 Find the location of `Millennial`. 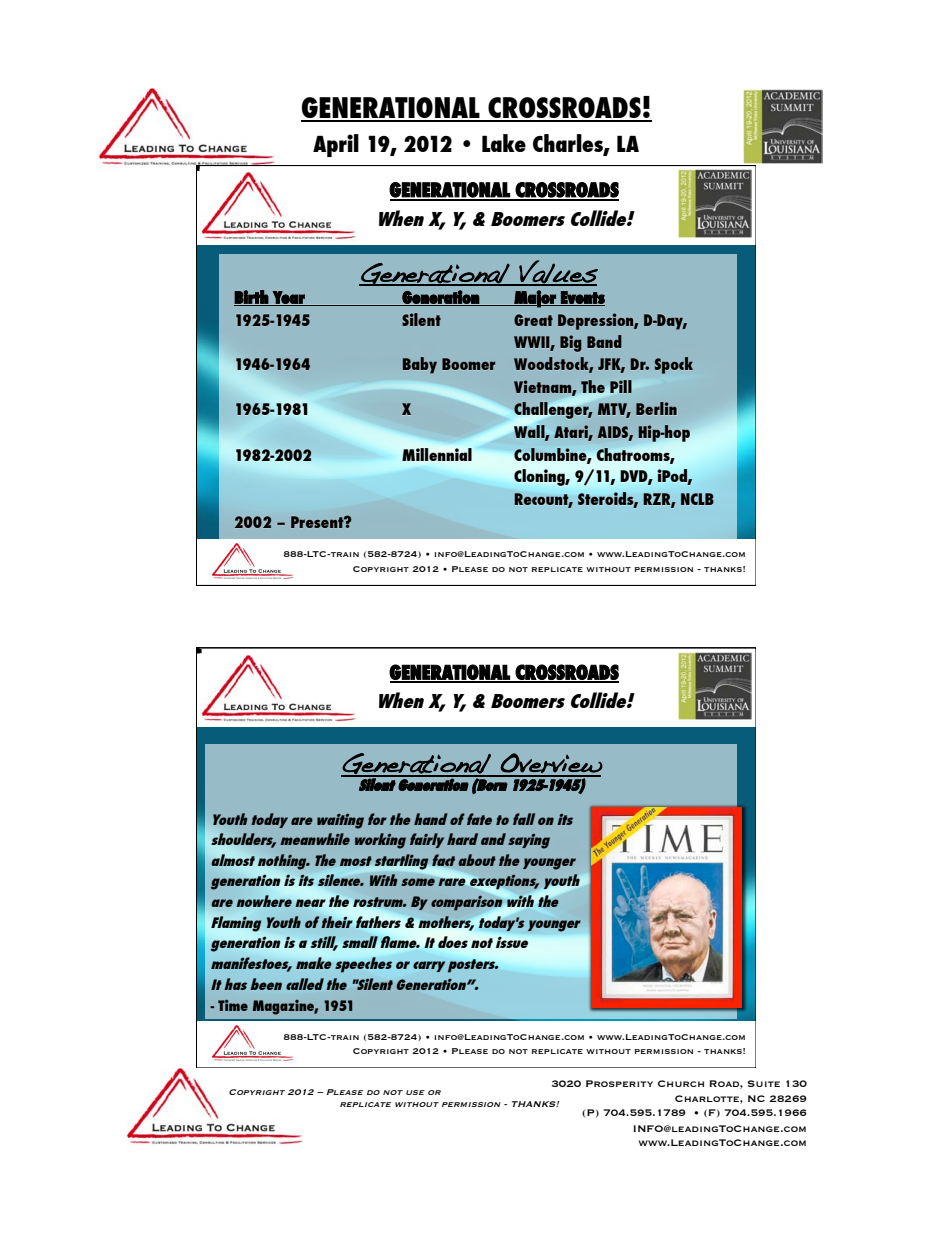

Millennial is located at coordinates (437, 454).
